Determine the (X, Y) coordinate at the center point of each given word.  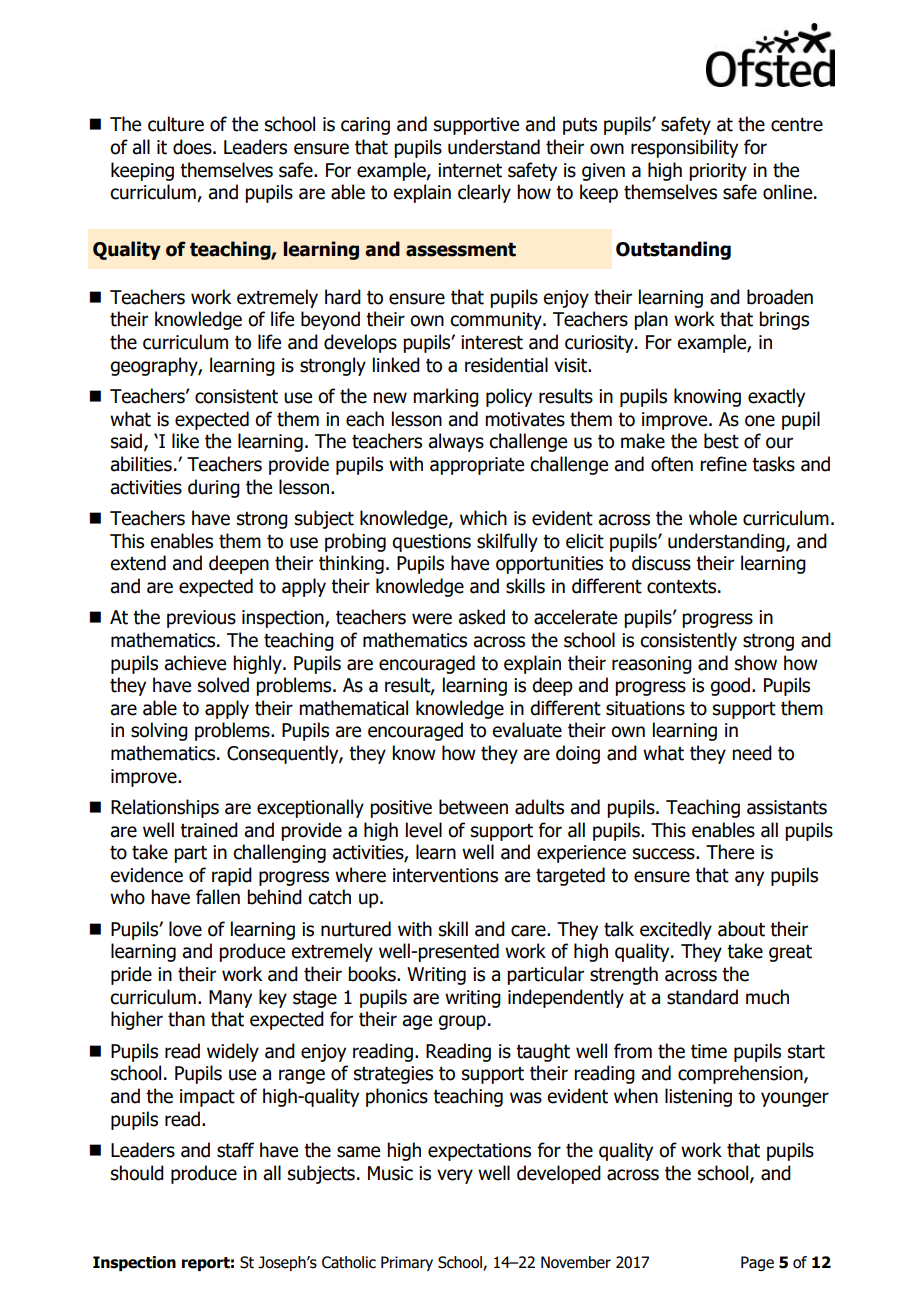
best (721, 441)
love (185, 929)
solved (223, 685)
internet (470, 170)
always (456, 442)
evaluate (527, 730)
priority (718, 172)
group (462, 1022)
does (193, 147)
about (741, 929)
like (185, 441)
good (730, 686)
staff (235, 1150)
